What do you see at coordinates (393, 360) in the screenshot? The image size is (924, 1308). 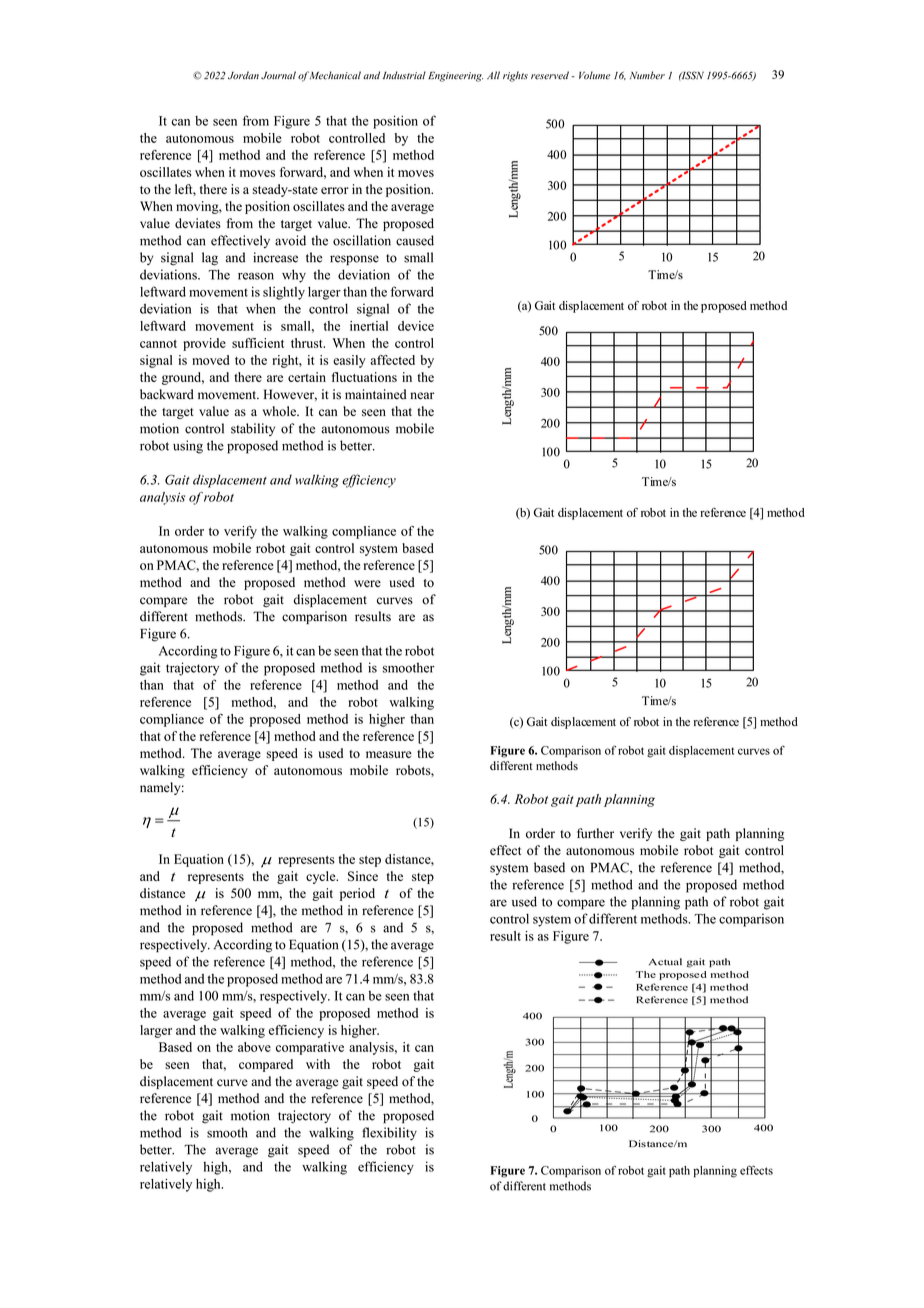 I see `affected` at bounding box center [393, 360].
